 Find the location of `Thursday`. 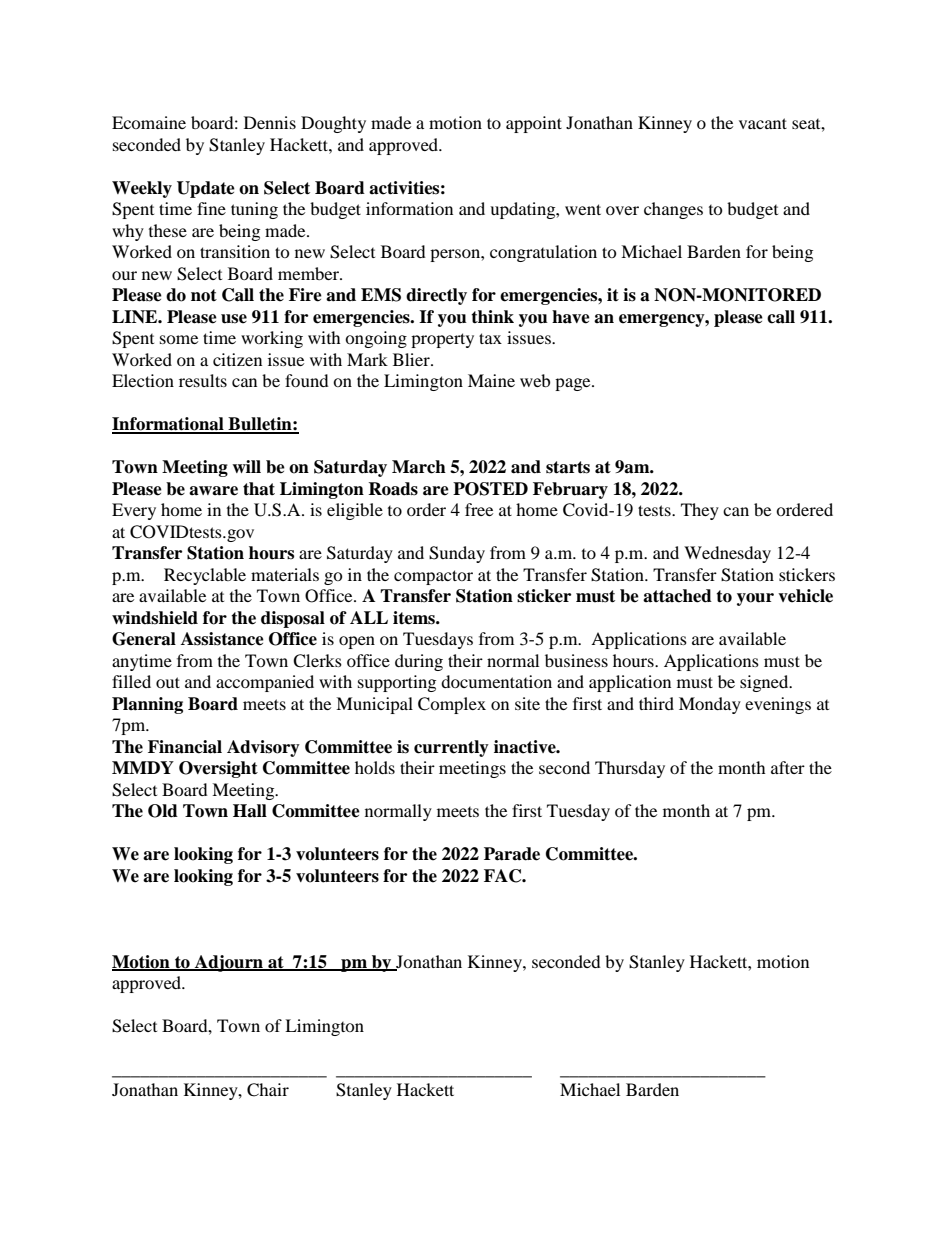

Thursday is located at coordinates (630, 769).
